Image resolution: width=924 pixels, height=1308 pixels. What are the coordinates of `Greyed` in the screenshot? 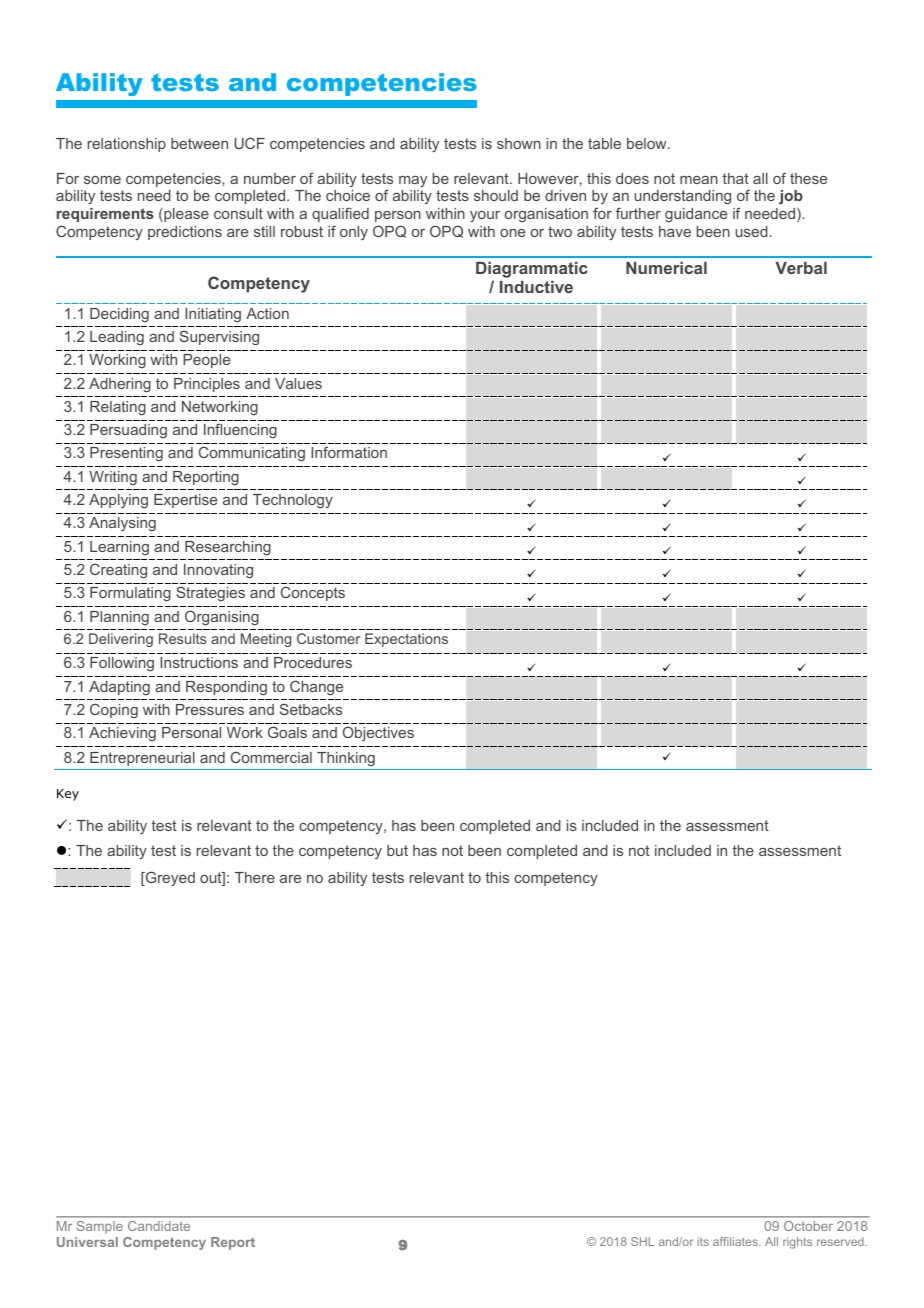 It's located at (169, 878).
